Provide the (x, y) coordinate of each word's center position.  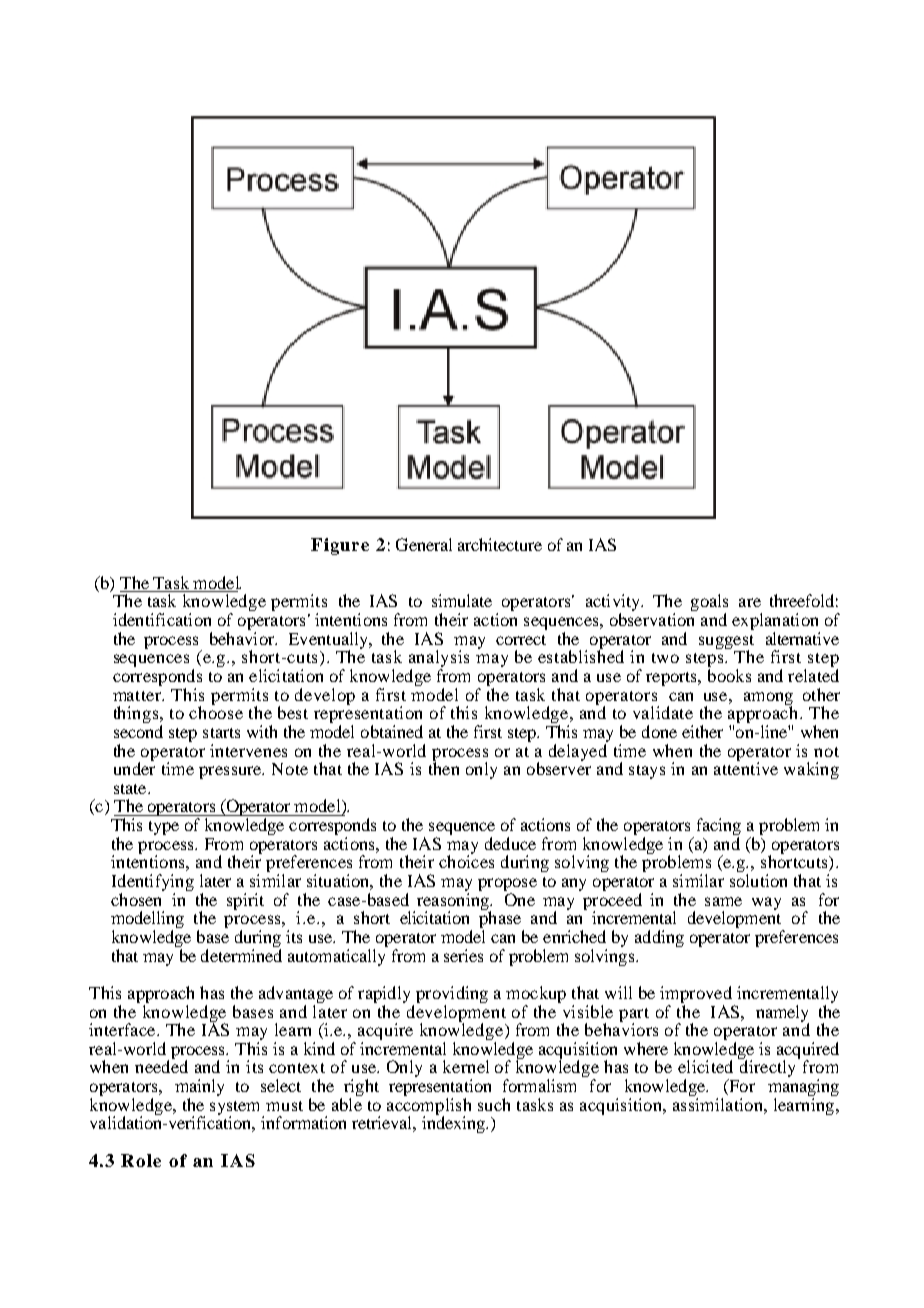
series (463, 955)
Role (141, 1160)
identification (162, 619)
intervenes (248, 750)
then (444, 767)
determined (241, 954)
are (750, 602)
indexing (455, 1123)
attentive (746, 767)
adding (659, 938)
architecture (500, 544)
